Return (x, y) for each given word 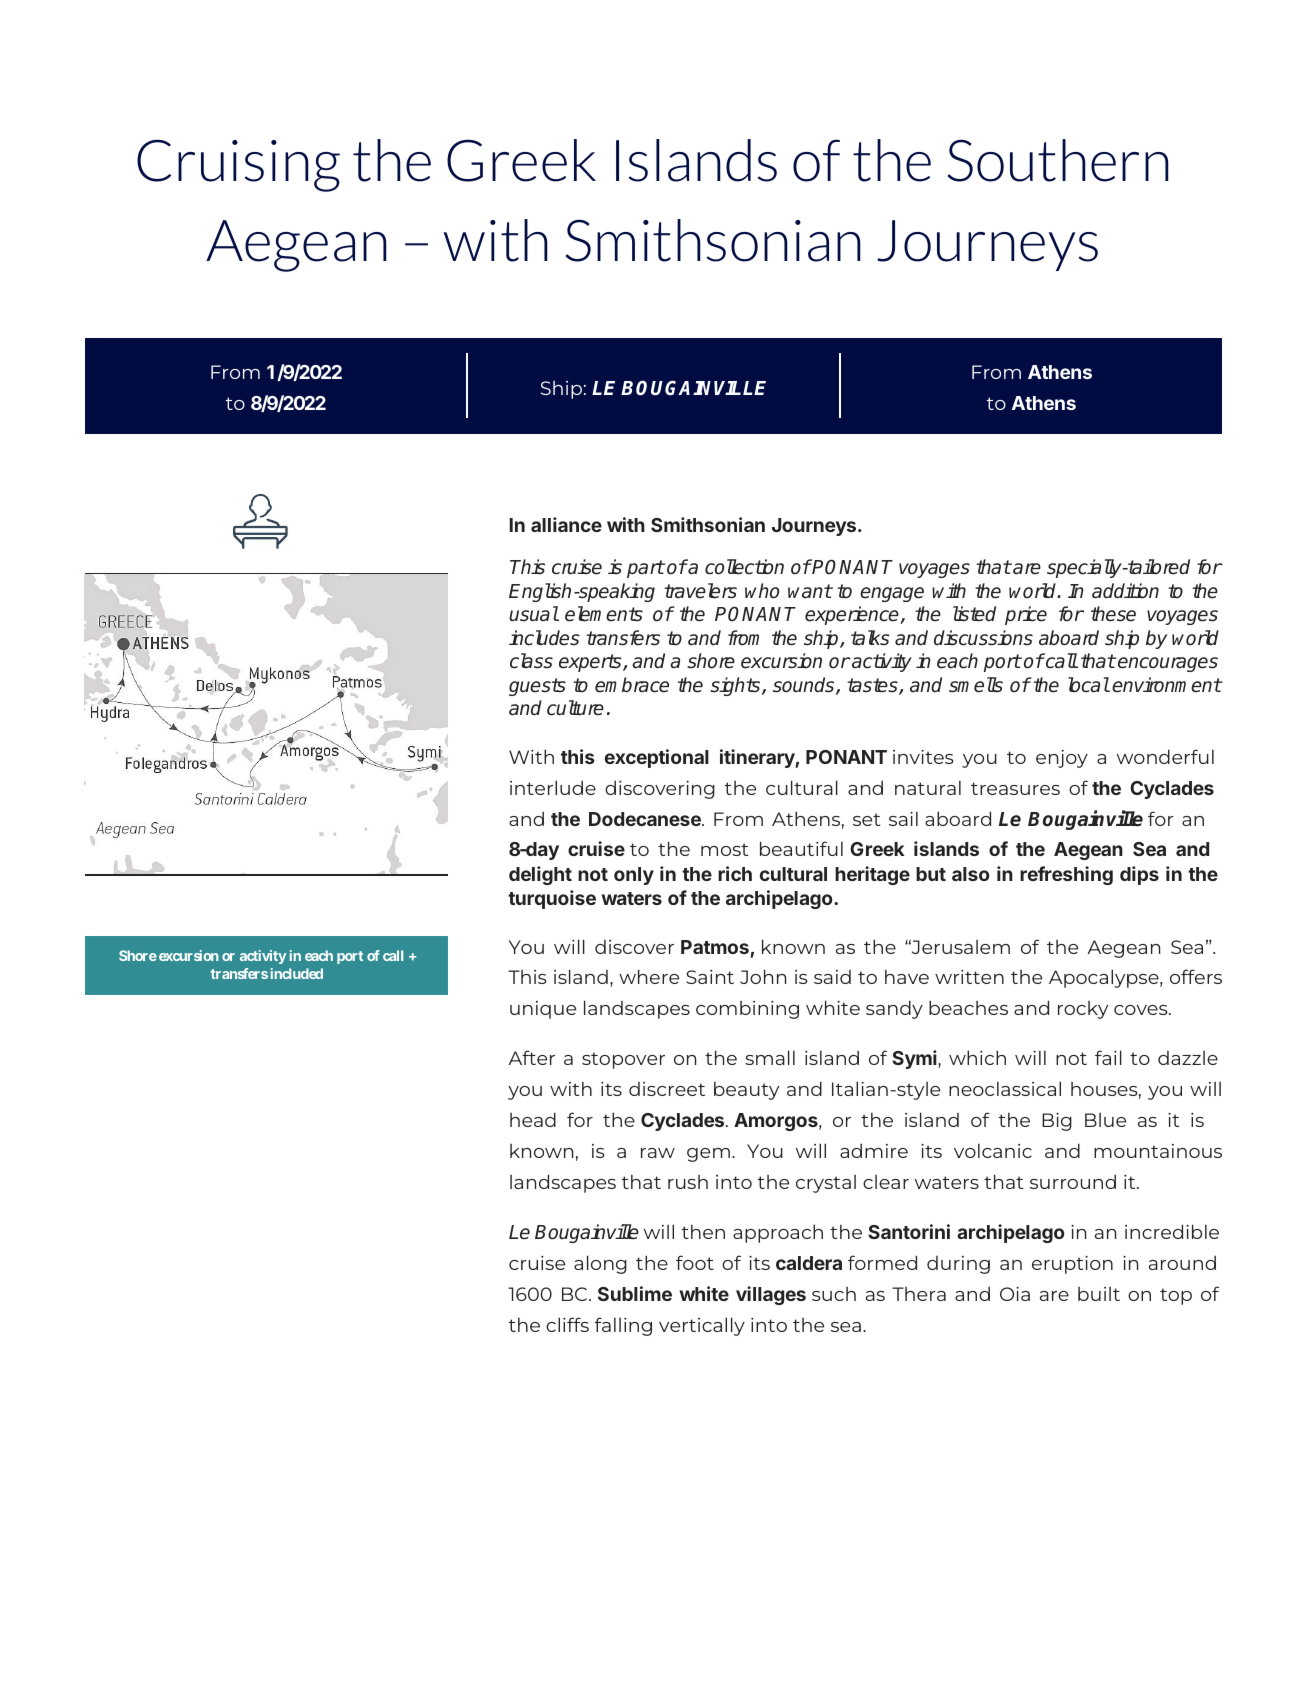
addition (1125, 591)
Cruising (238, 165)
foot (695, 1262)
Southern (1058, 160)
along (600, 1264)
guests (537, 687)
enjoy (1062, 759)
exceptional (657, 758)
